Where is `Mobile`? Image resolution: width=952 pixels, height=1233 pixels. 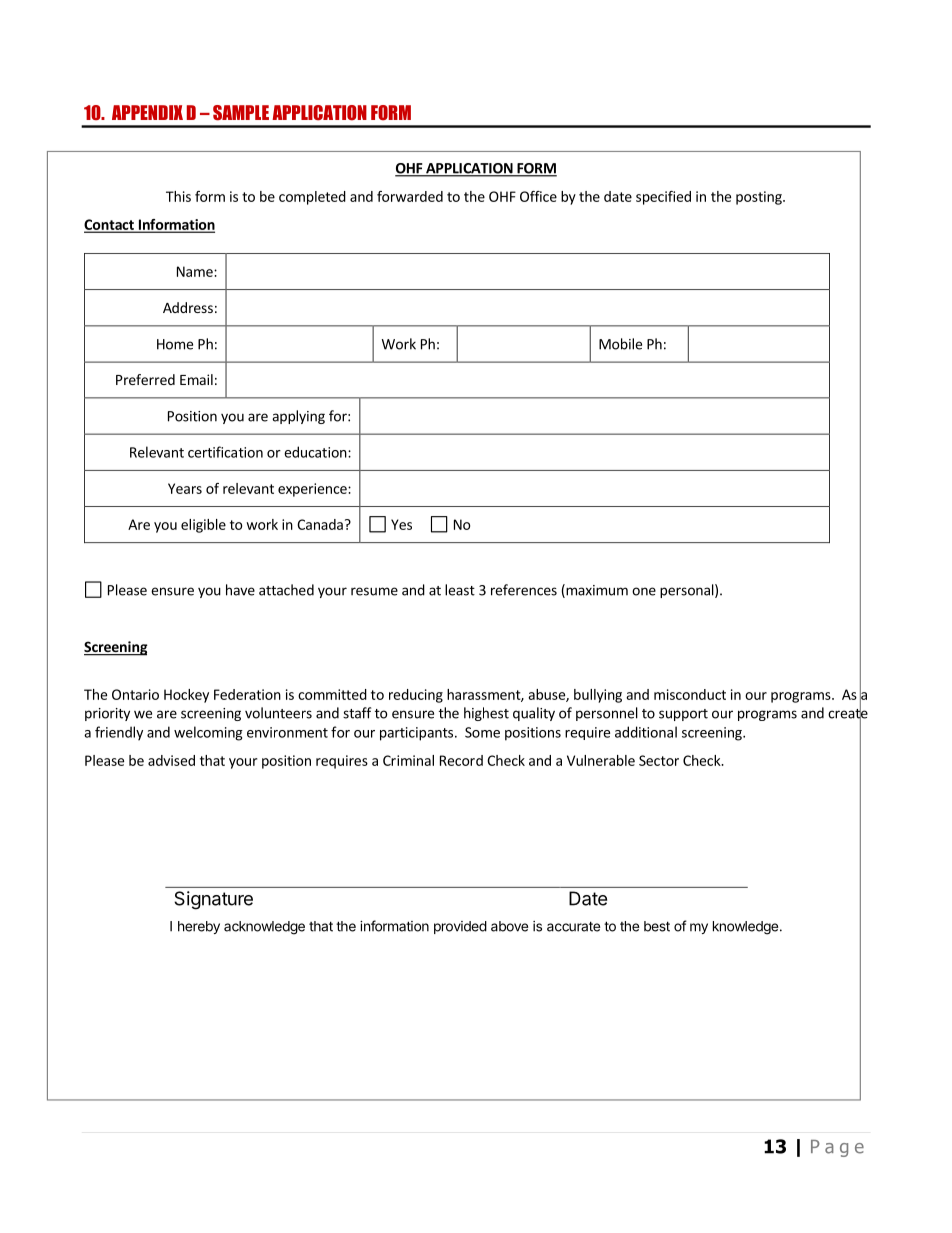 Mobile is located at coordinates (620, 344).
